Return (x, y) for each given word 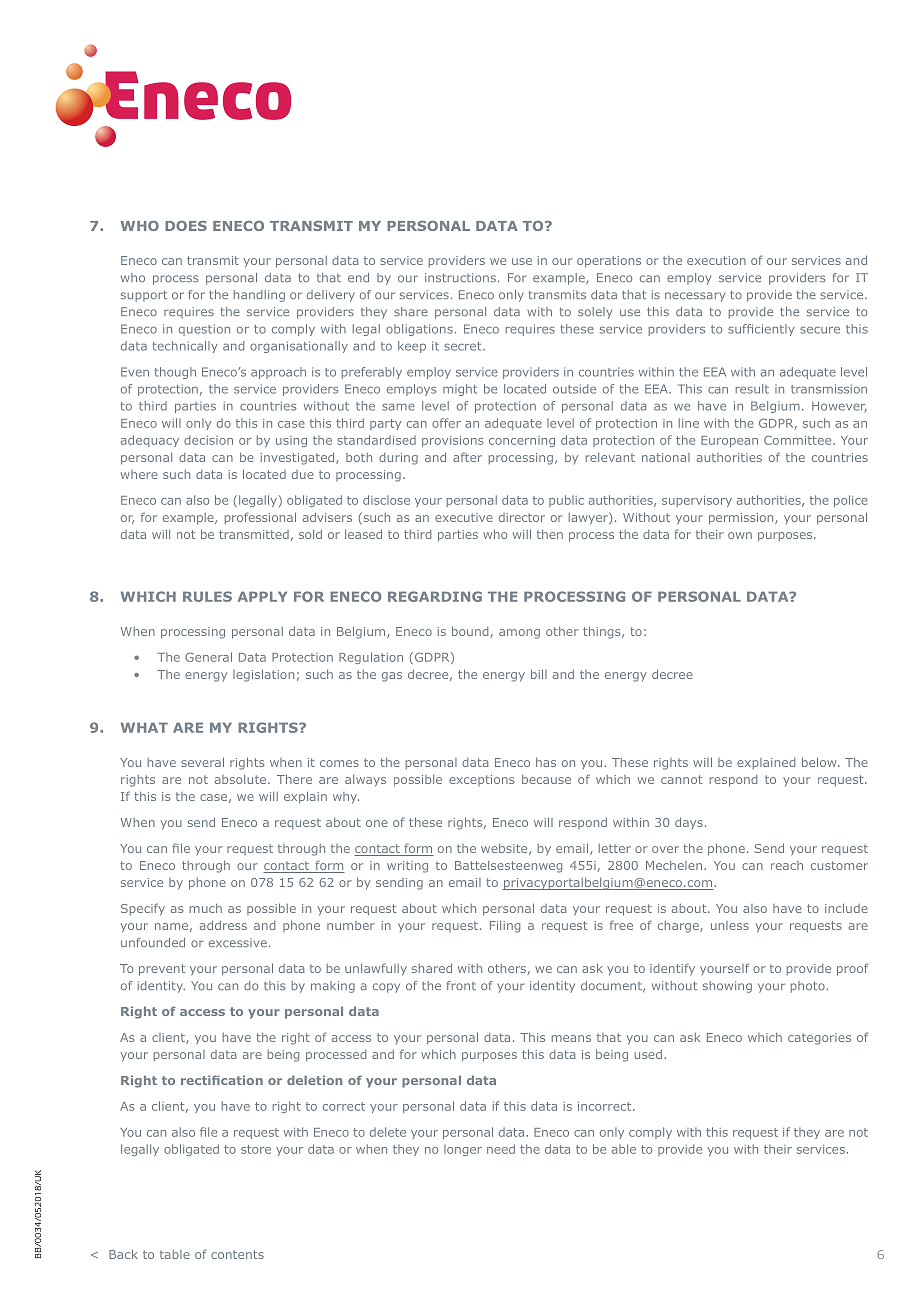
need (501, 1149)
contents (237, 1254)
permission (742, 519)
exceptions (481, 780)
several (202, 762)
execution (716, 260)
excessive (238, 942)
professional (260, 518)
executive (464, 517)
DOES (186, 226)
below (820, 762)
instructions (460, 277)
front (461, 985)
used (648, 1054)
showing (727, 987)
